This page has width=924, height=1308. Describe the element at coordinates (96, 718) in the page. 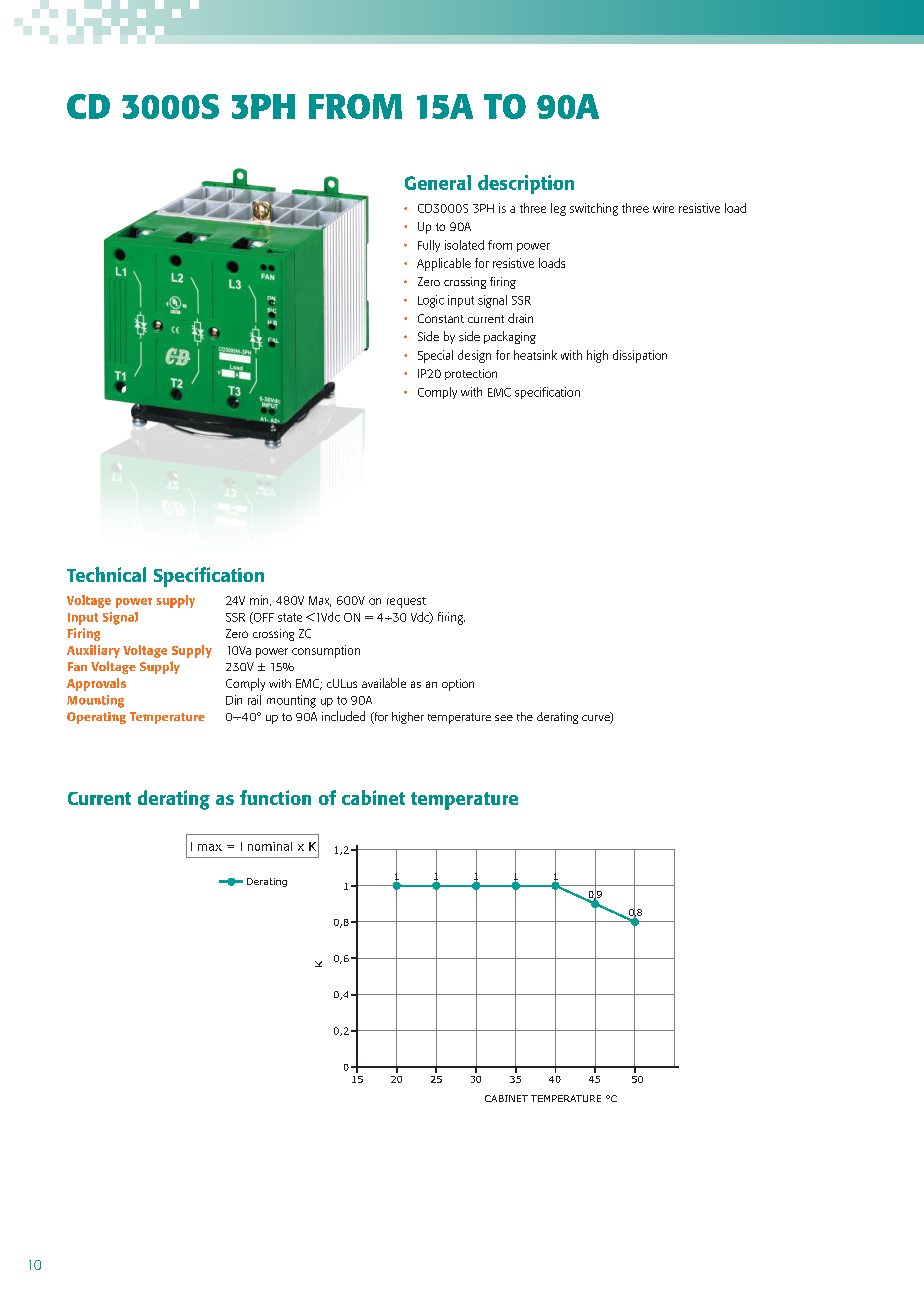

I see `Operating` at that location.
